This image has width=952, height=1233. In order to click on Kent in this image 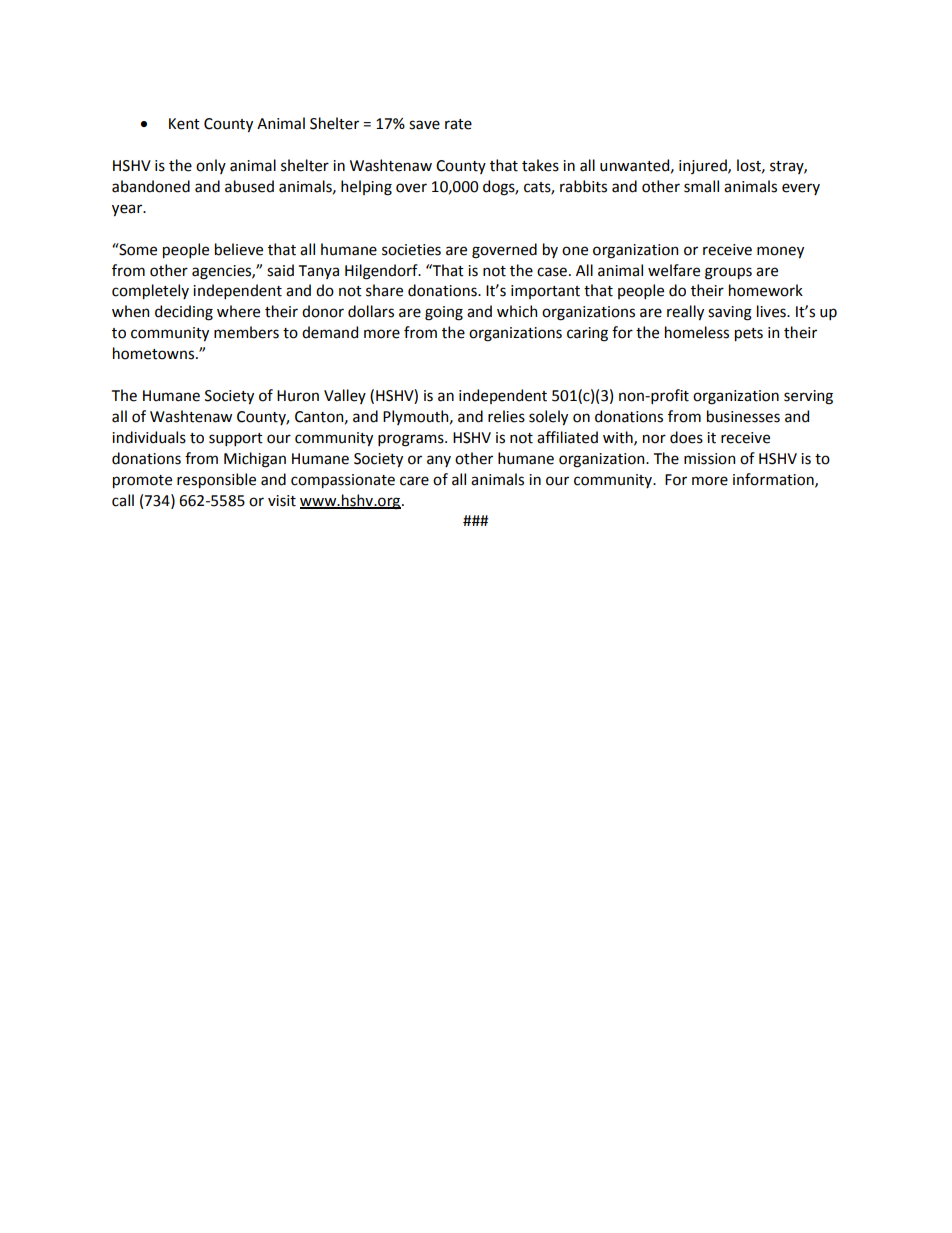, I will do `click(184, 124)`.
